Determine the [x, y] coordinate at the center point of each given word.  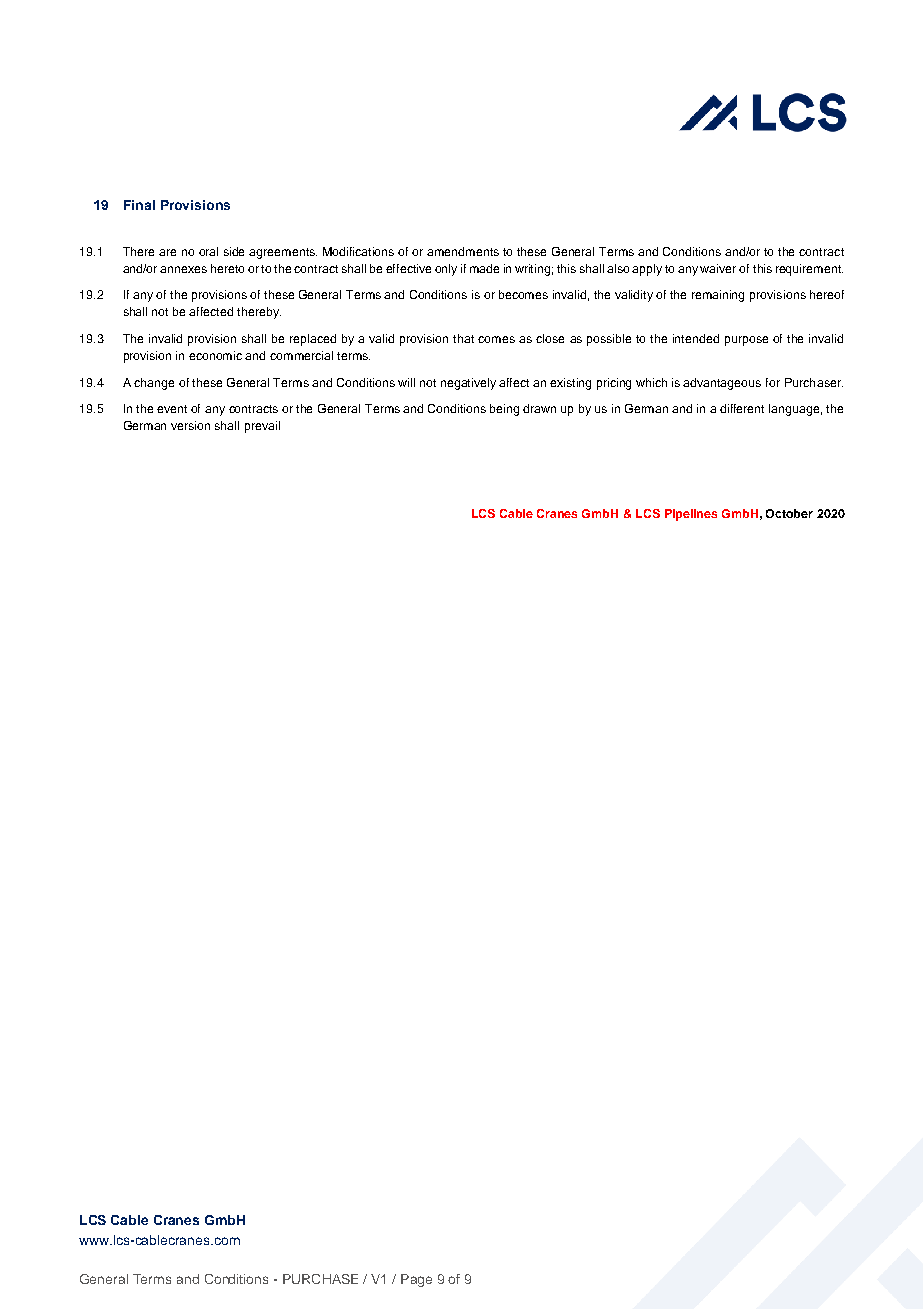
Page [416, 1280]
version [190, 425]
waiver [718, 268]
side [234, 251]
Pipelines [691, 515]
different [742, 408]
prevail [262, 427]
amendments [463, 251]
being [504, 410]
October [789, 513]
